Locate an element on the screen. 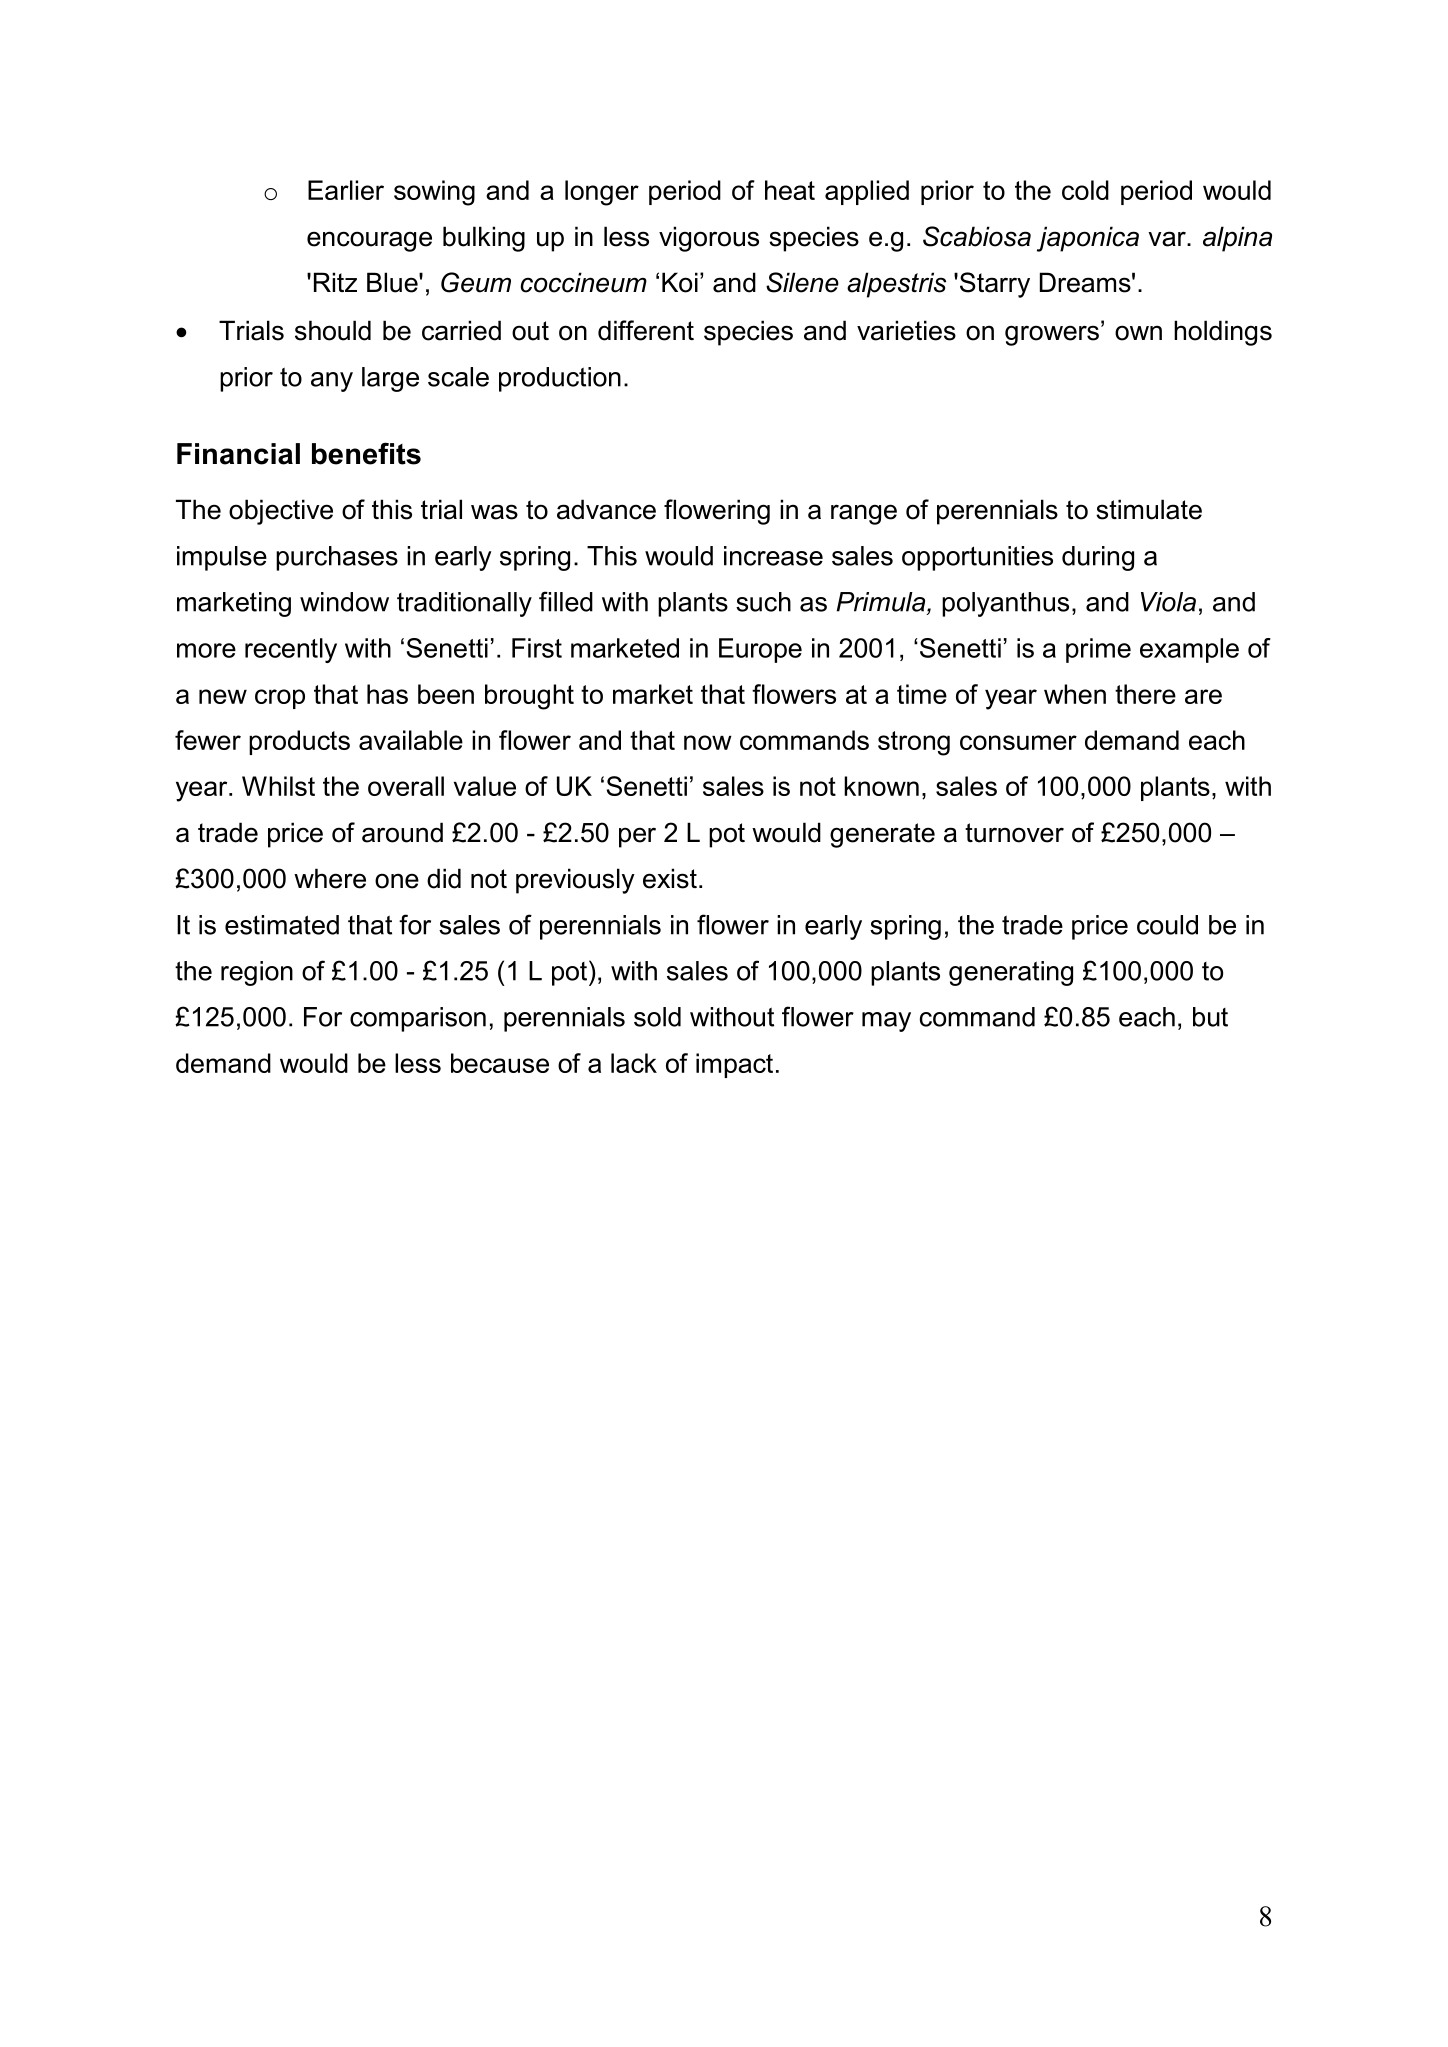 The image size is (1448, 2047). when is located at coordinates (1075, 694).
